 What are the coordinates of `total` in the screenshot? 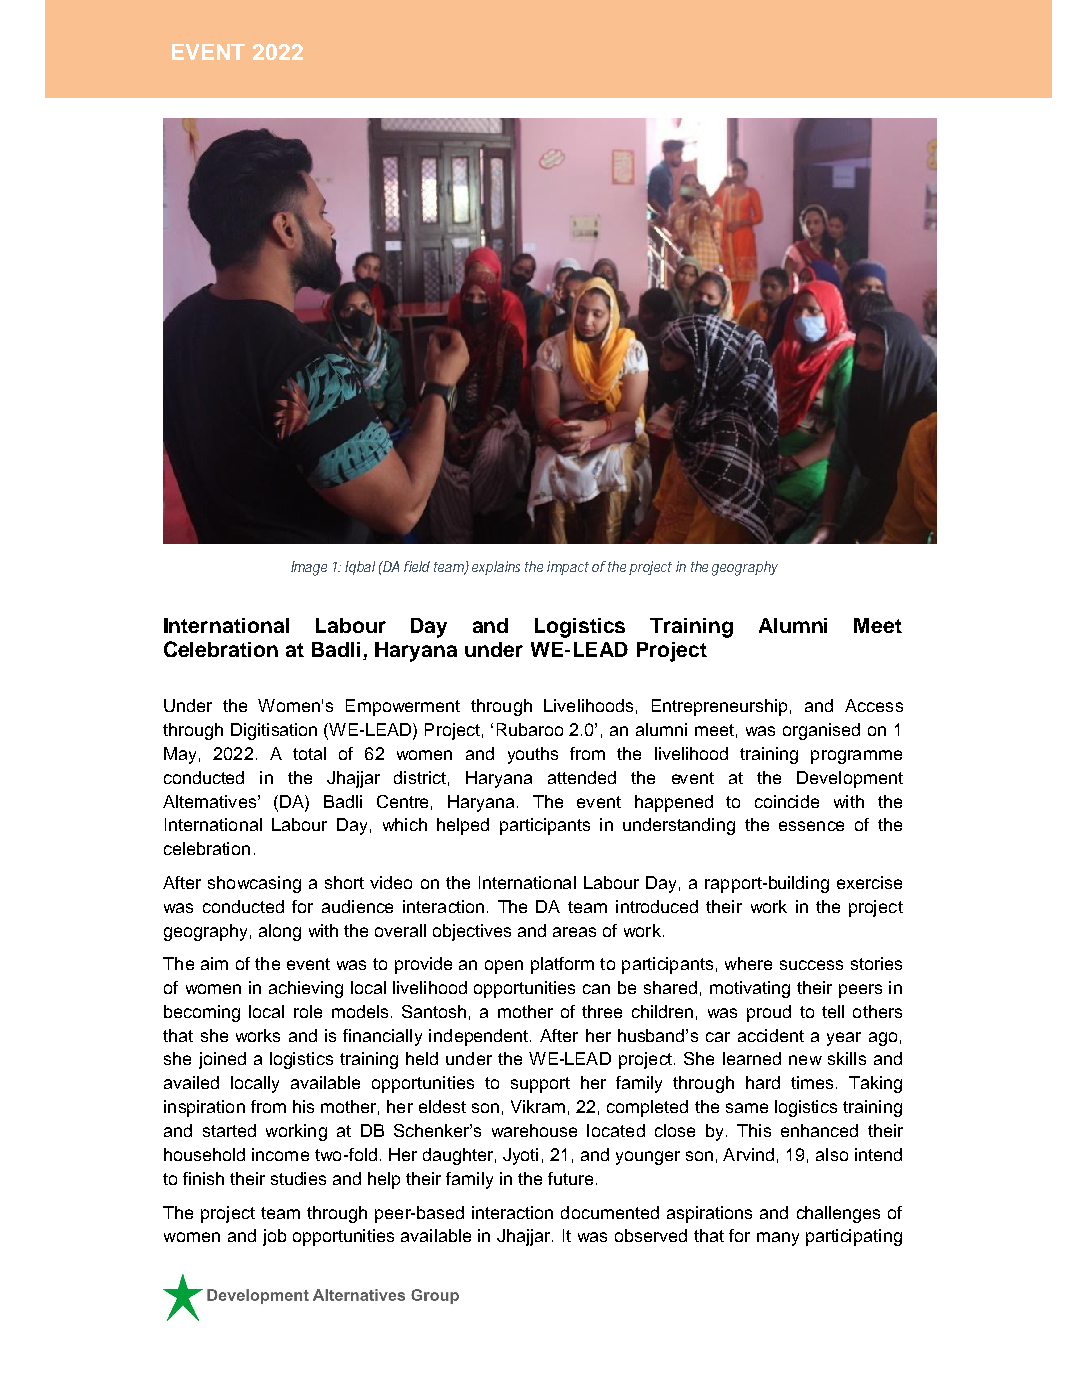 It's located at (309, 753).
